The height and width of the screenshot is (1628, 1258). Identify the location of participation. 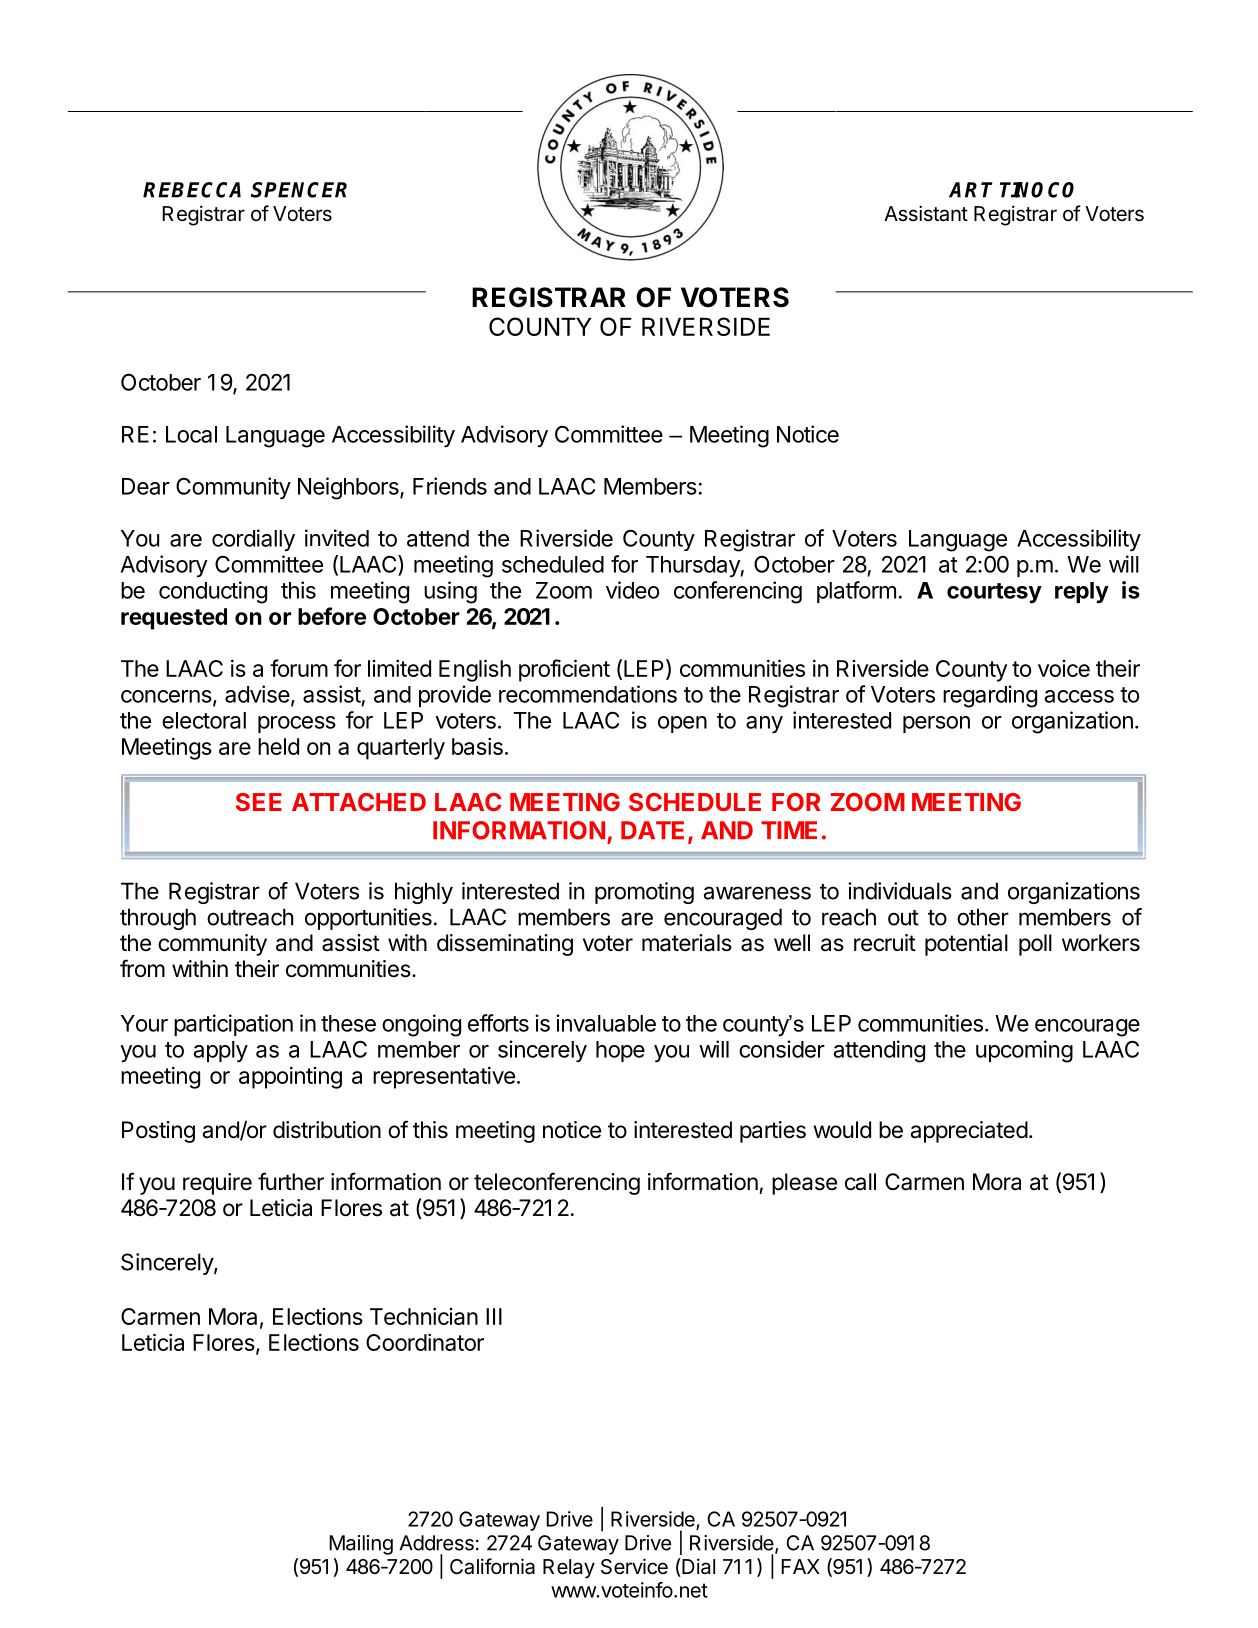
(233, 1025).
